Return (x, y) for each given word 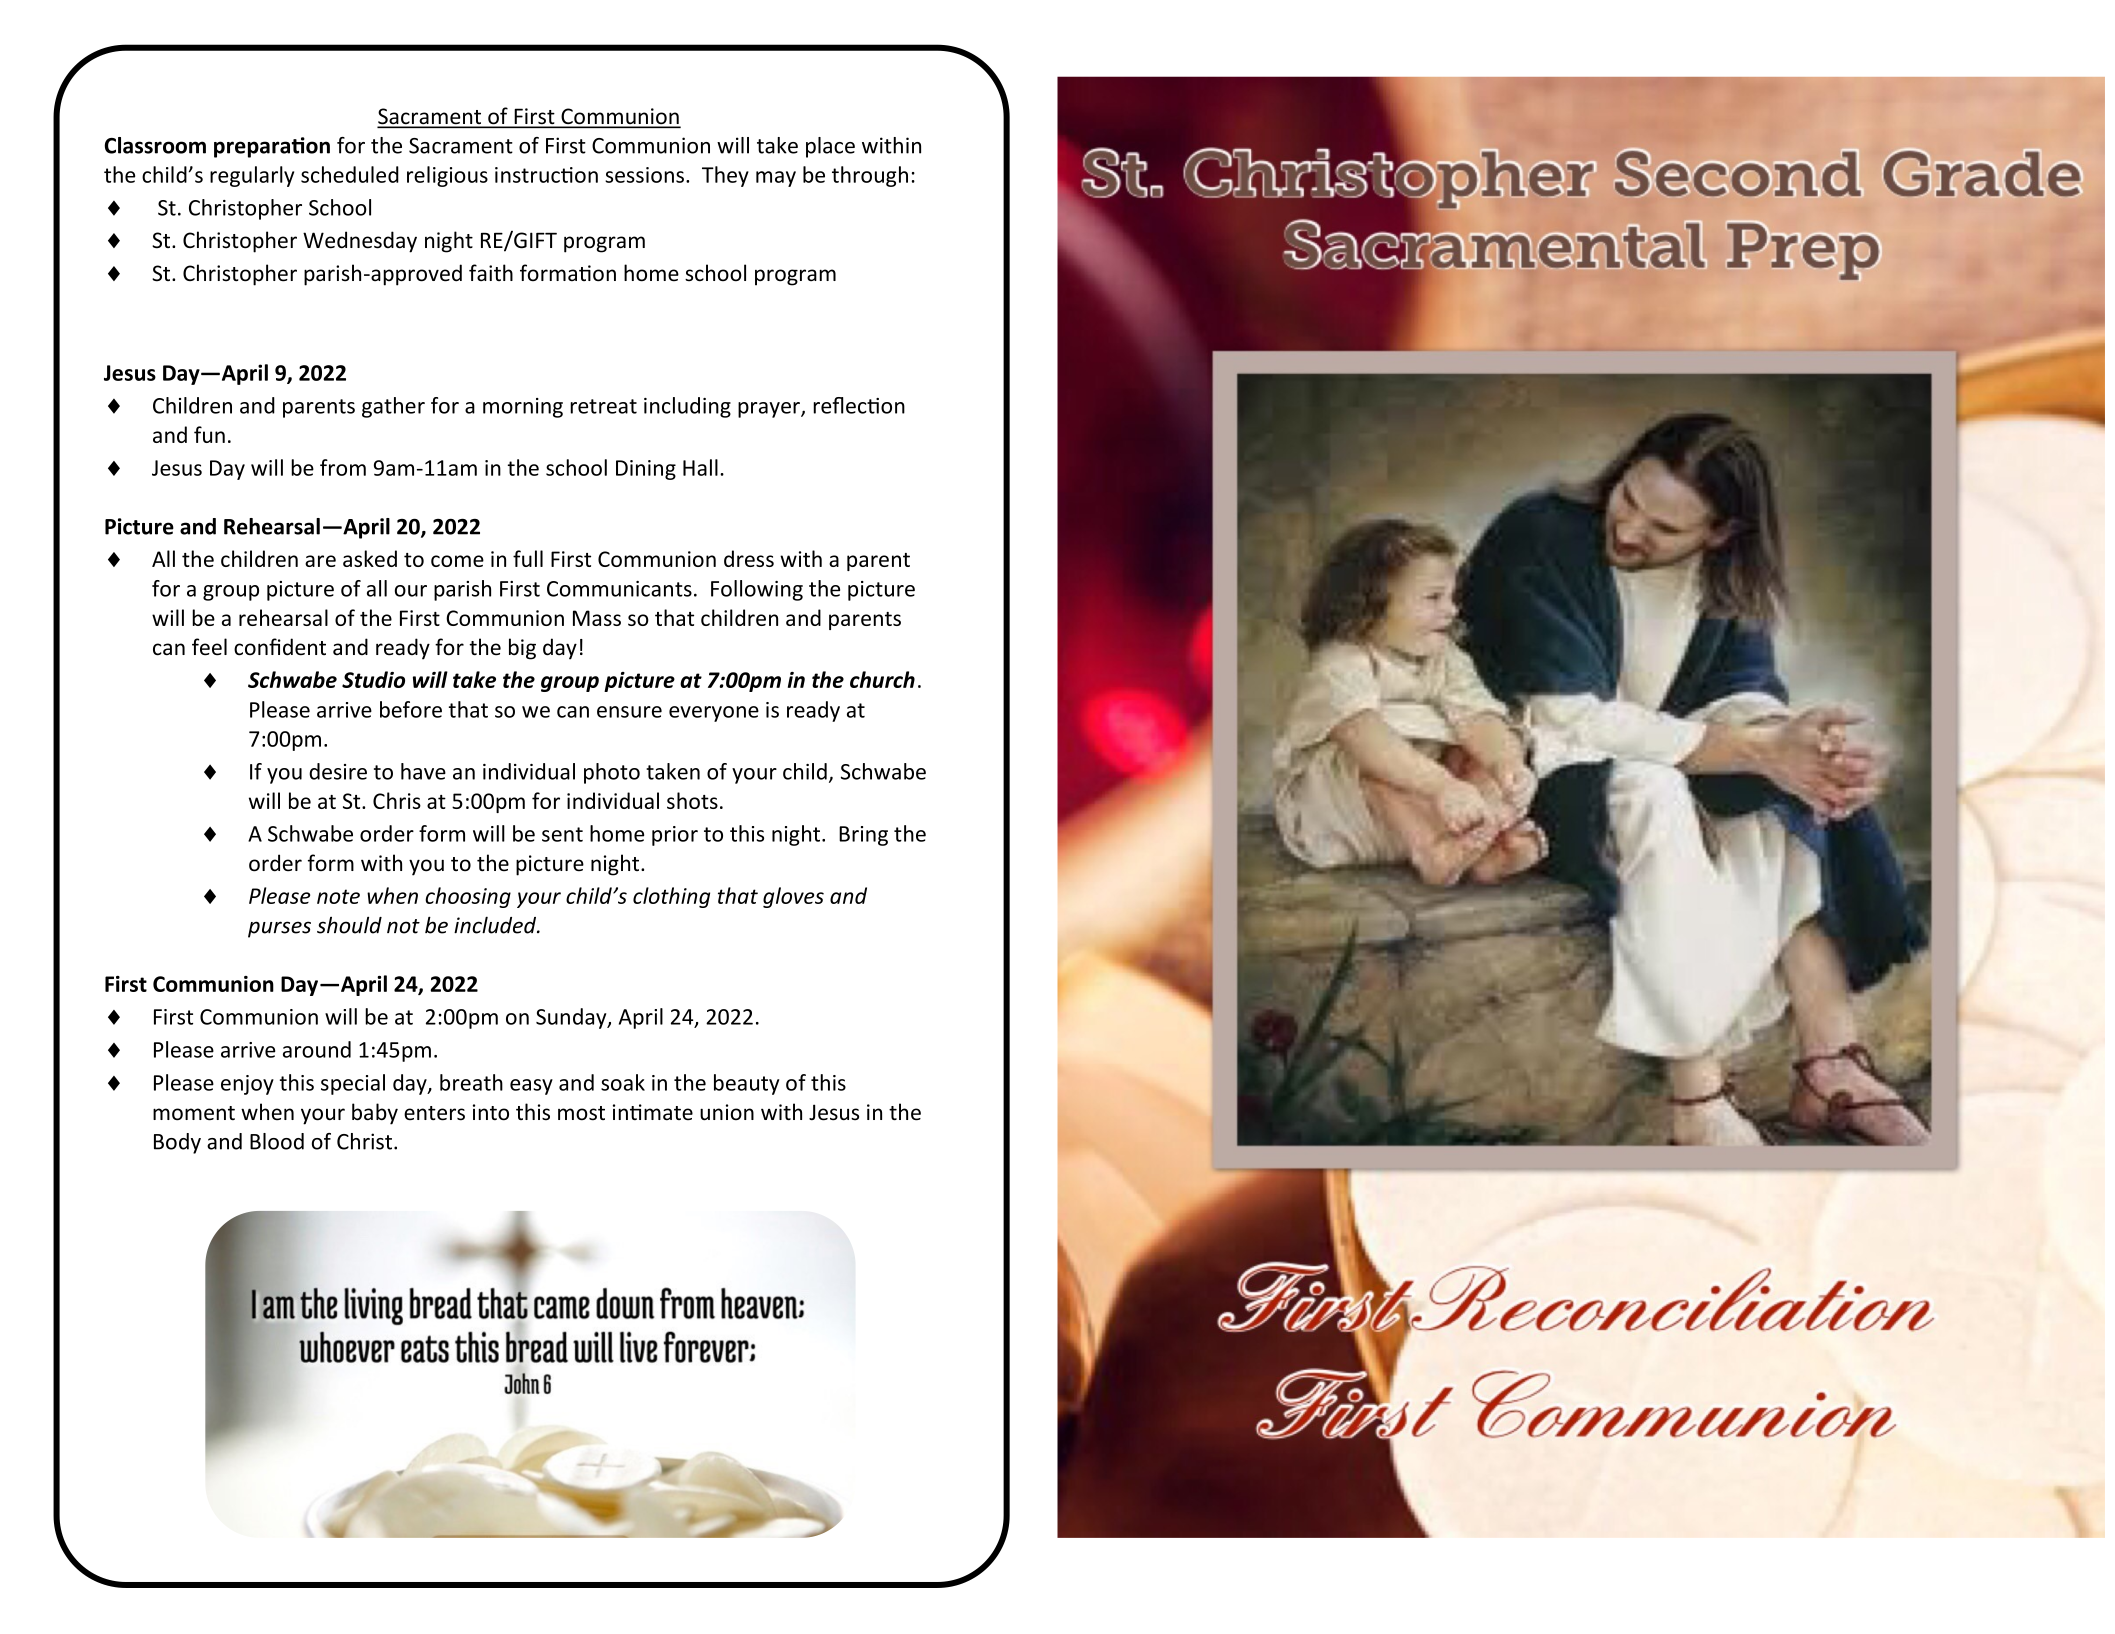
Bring (863, 836)
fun (209, 434)
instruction (546, 175)
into (491, 1112)
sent (562, 834)
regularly (252, 176)
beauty (746, 1084)
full (528, 558)
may (776, 179)
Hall (700, 467)
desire (338, 771)
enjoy (247, 1085)
